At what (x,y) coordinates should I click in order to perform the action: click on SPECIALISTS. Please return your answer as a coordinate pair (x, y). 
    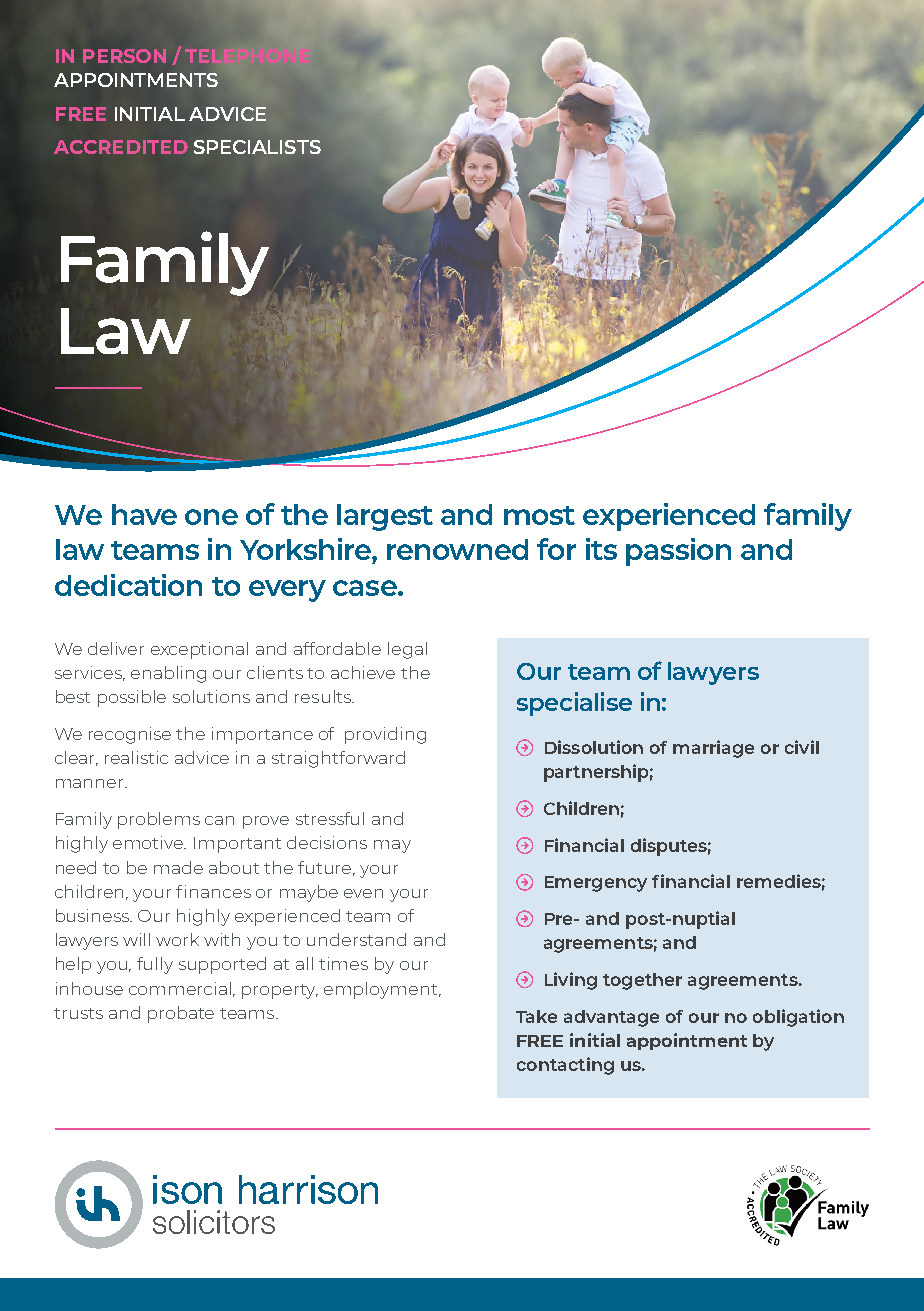
    Looking at the image, I should click on (257, 147).
